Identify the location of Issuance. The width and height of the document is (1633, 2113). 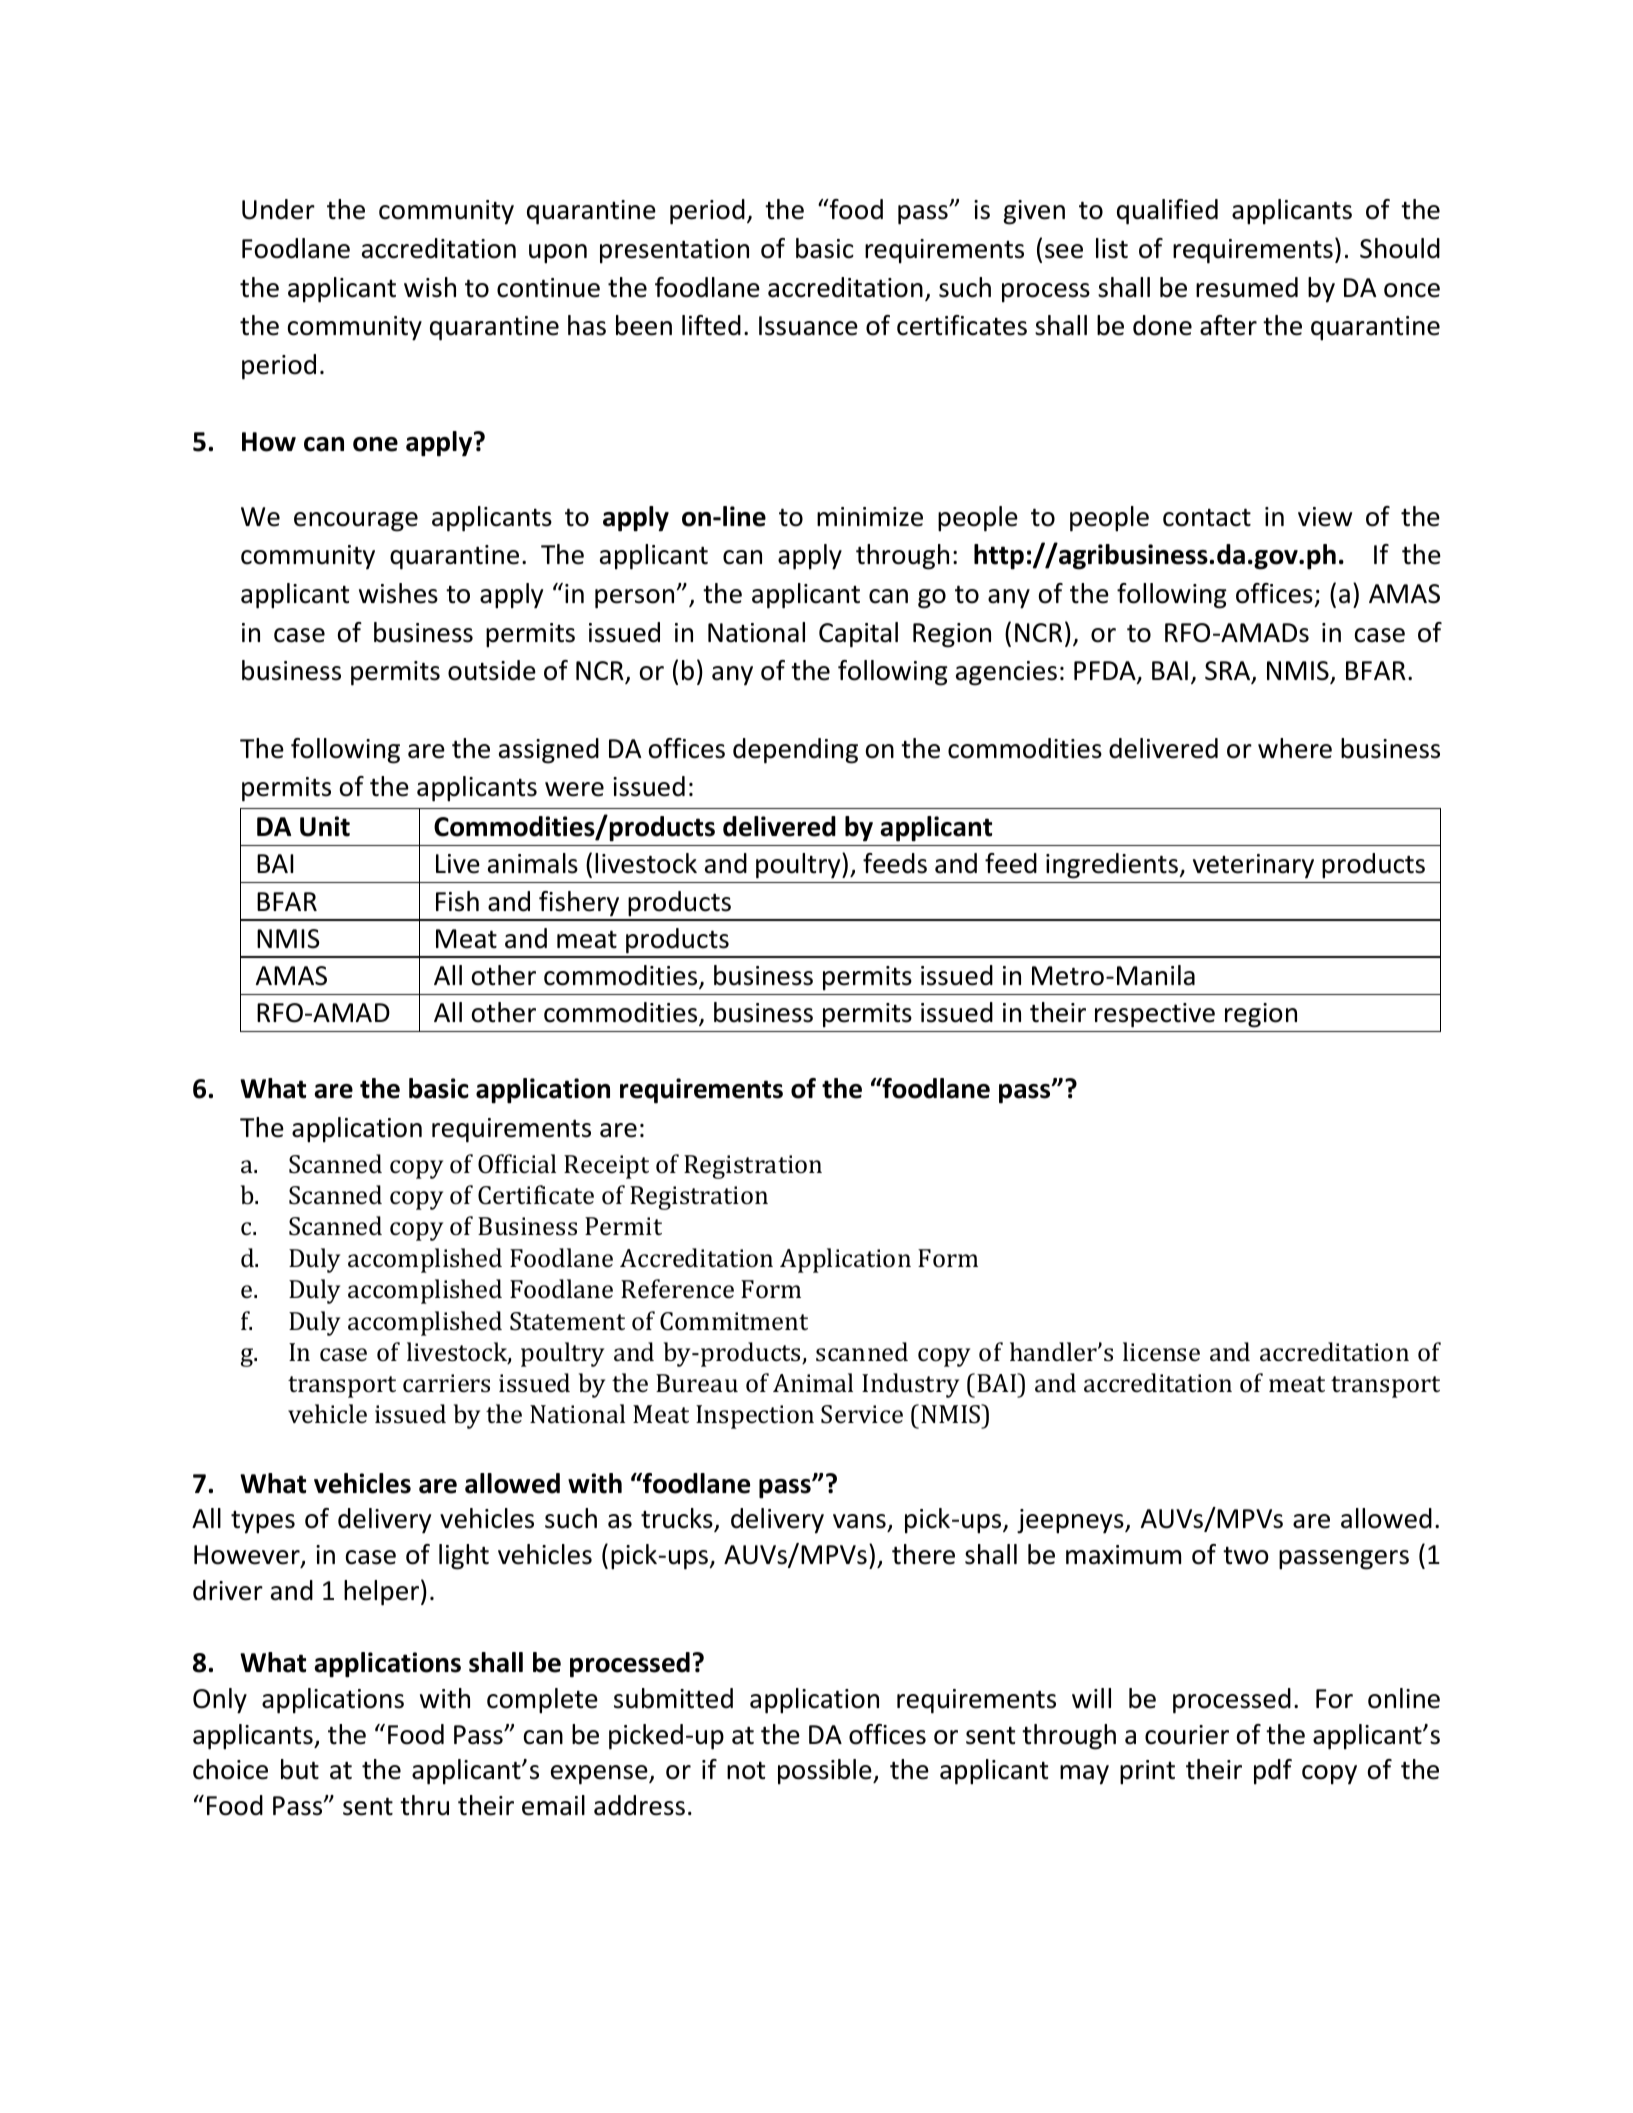
(808, 326).
